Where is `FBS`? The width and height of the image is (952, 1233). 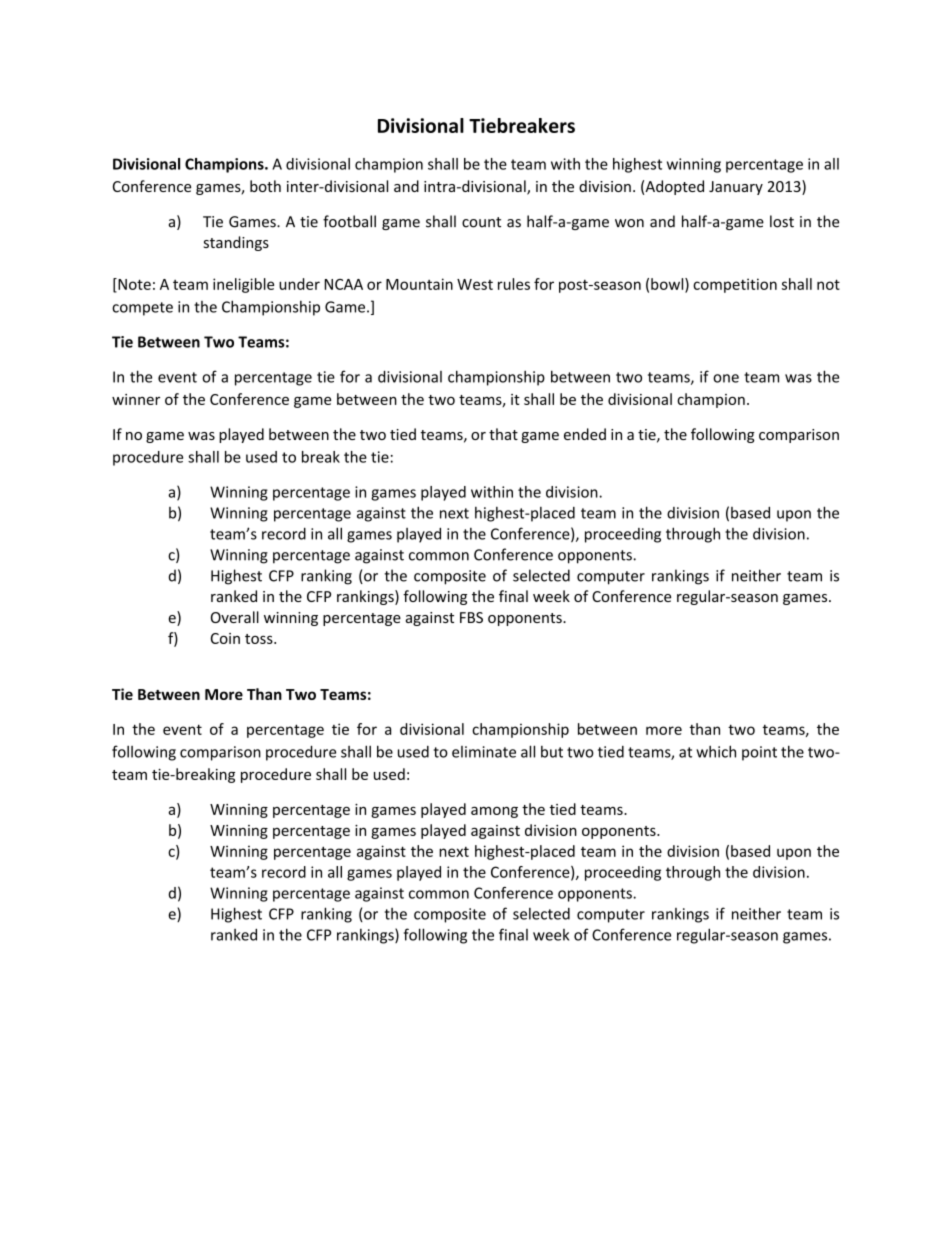
FBS is located at coordinates (471, 617).
